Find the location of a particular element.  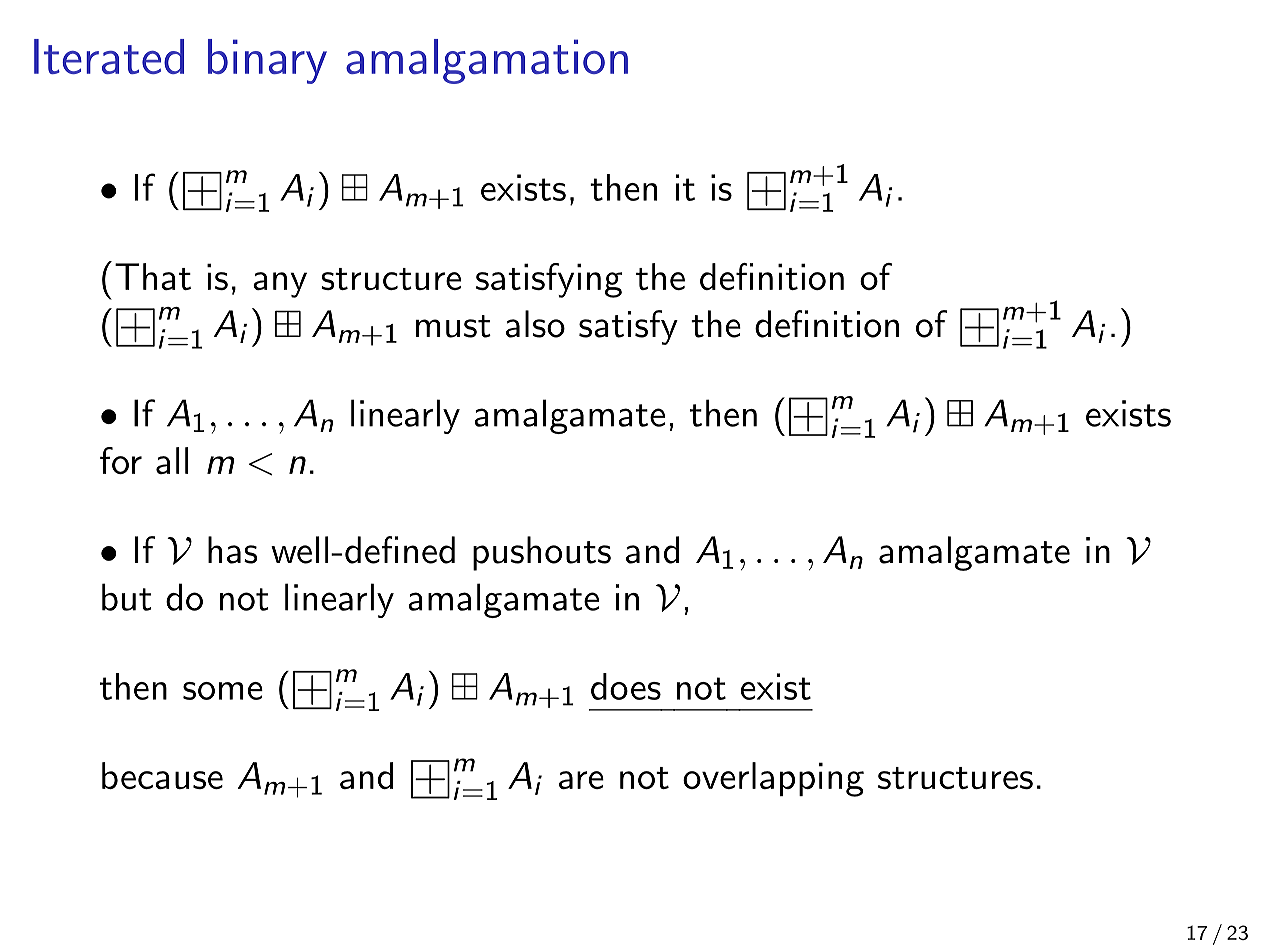

are is located at coordinates (581, 780).
